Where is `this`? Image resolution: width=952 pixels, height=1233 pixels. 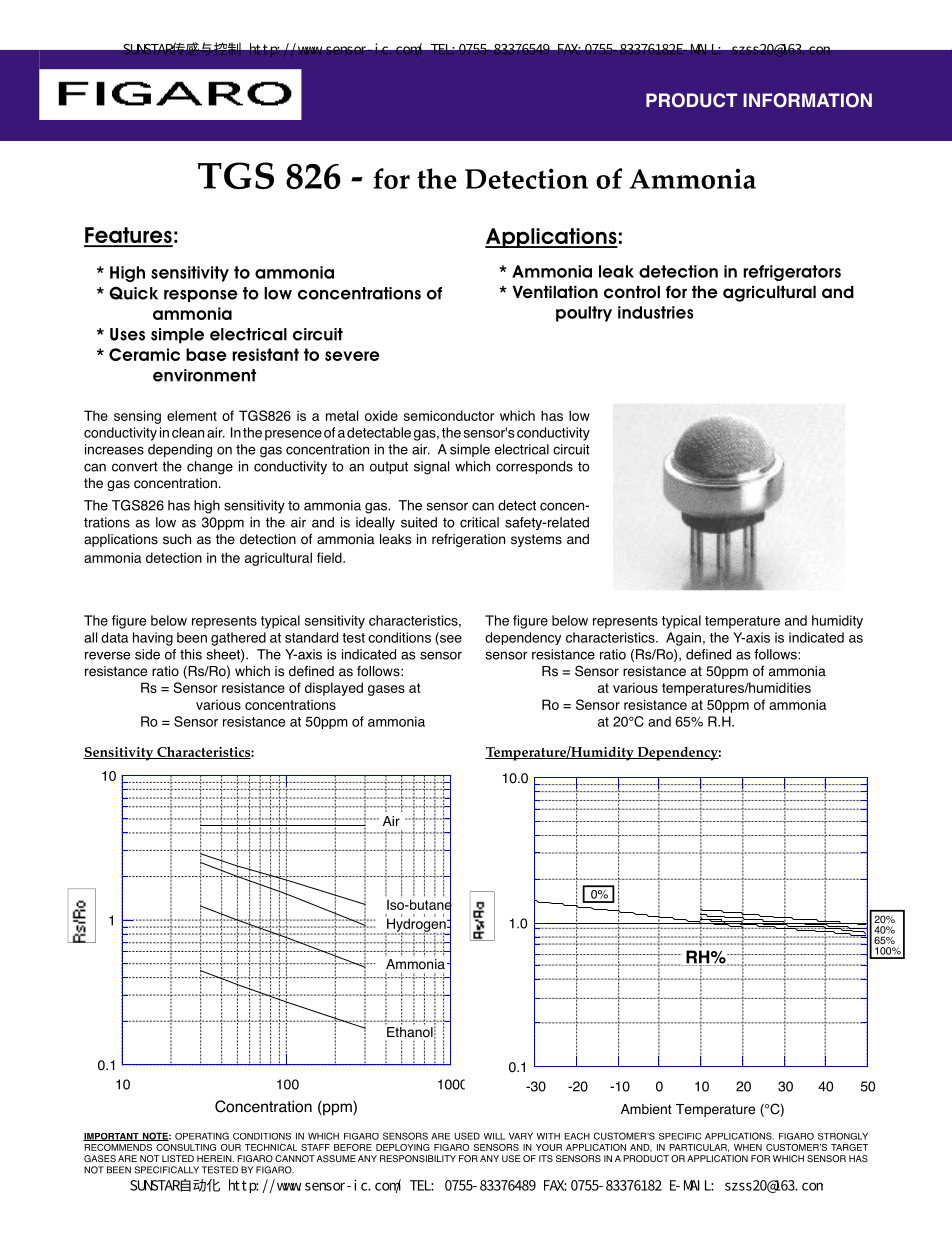
this is located at coordinates (191, 654).
